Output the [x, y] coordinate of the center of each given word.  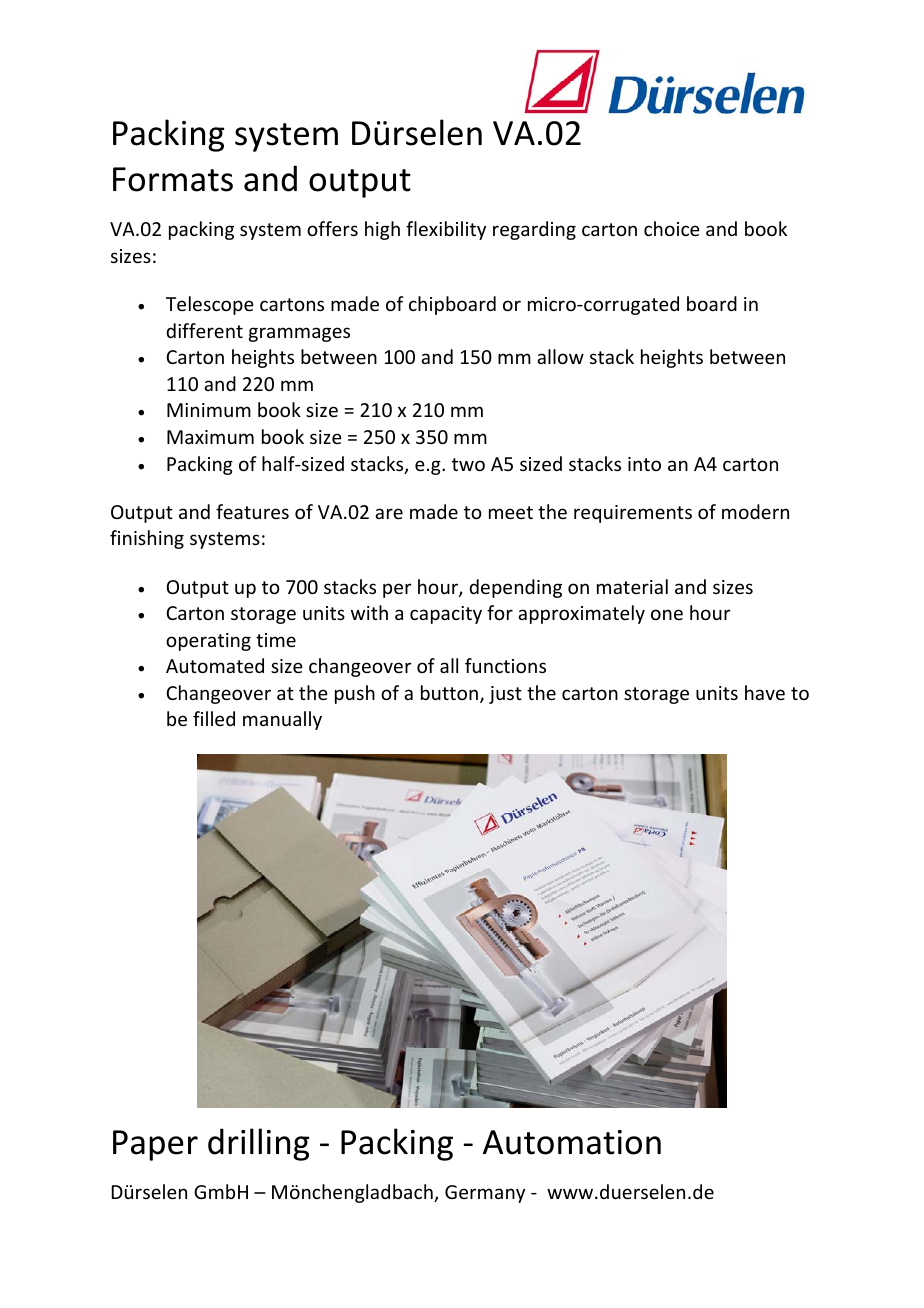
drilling [258, 1144]
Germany [485, 1194]
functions [505, 665]
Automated [215, 665]
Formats [173, 179]
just [505, 695]
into [644, 464]
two [468, 464]
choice [672, 228]
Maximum [210, 437]
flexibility [446, 230]
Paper [155, 1145]
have [765, 692]
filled [214, 718]
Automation [572, 1142]
